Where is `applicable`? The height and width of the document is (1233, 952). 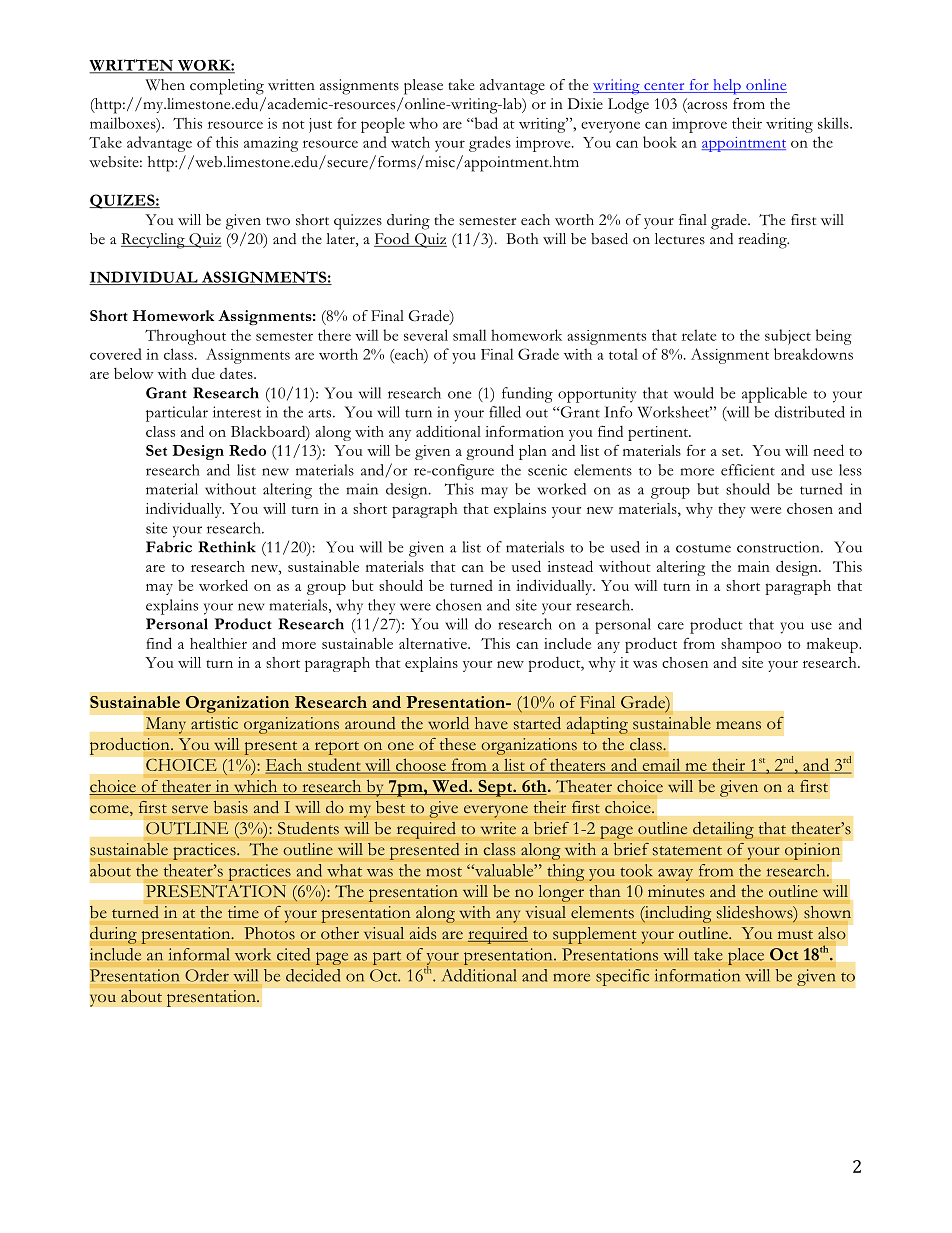 applicable is located at coordinates (774, 395).
